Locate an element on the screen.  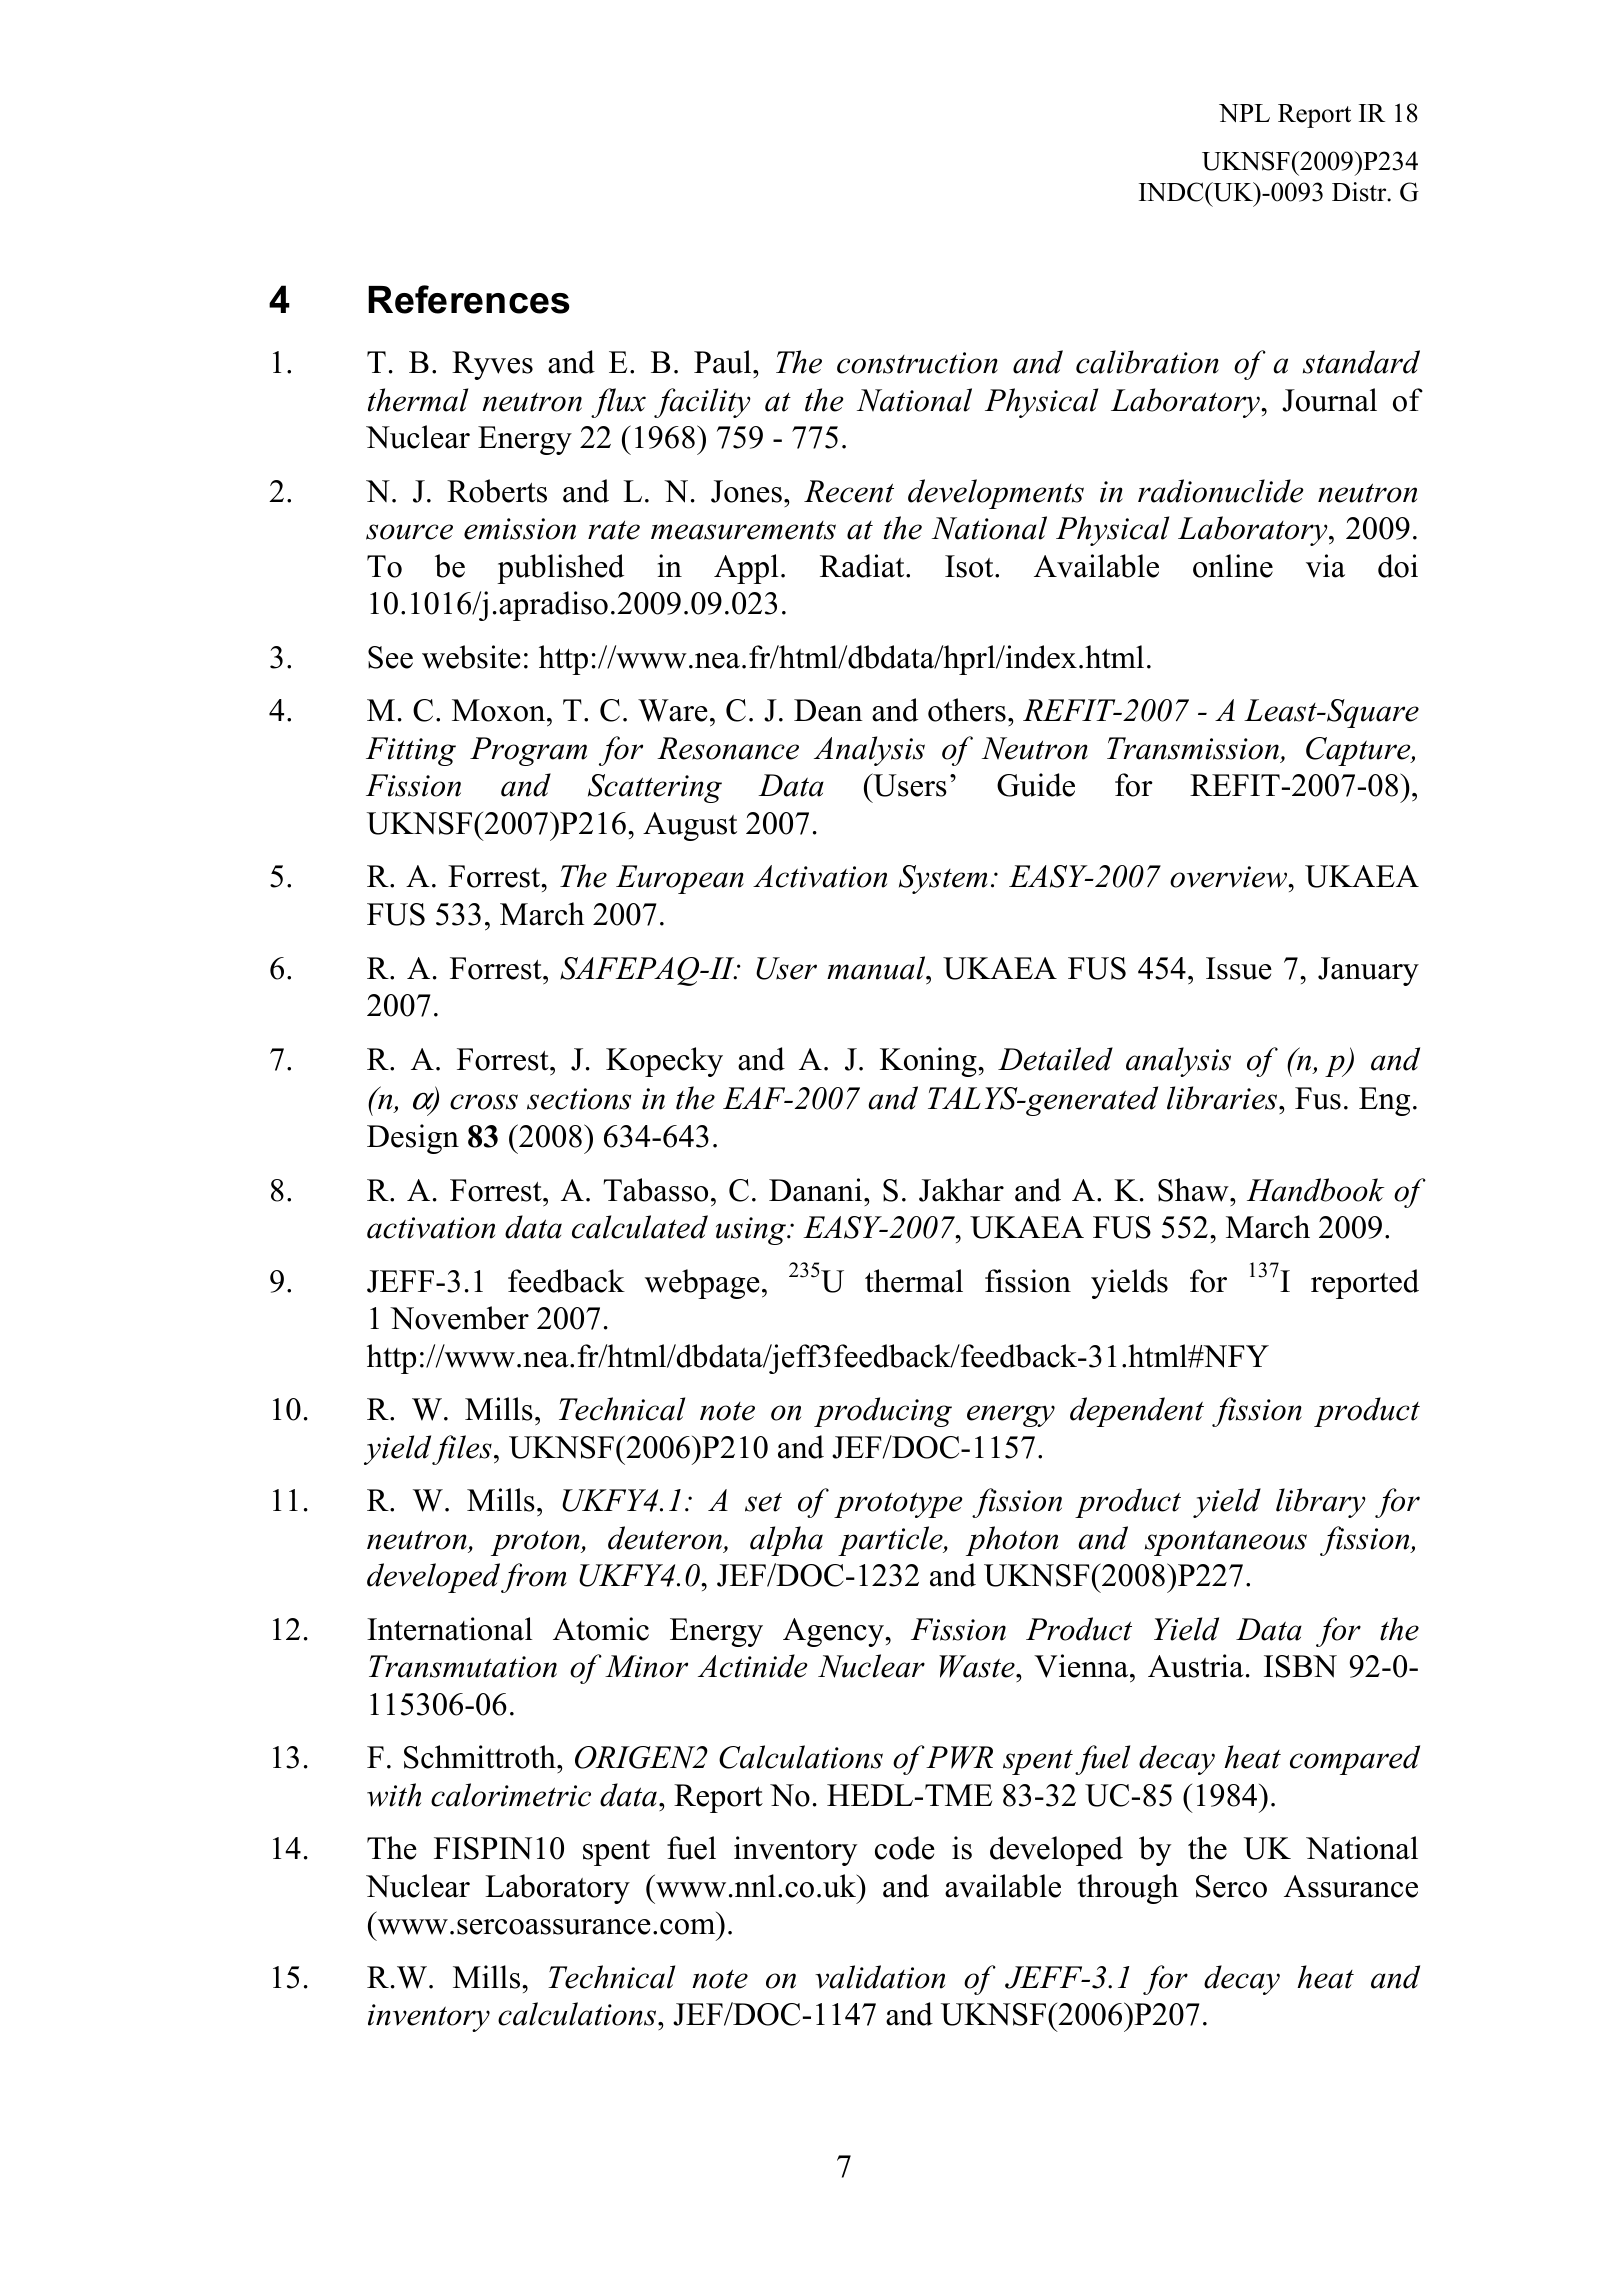
with is located at coordinates (394, 1795).
